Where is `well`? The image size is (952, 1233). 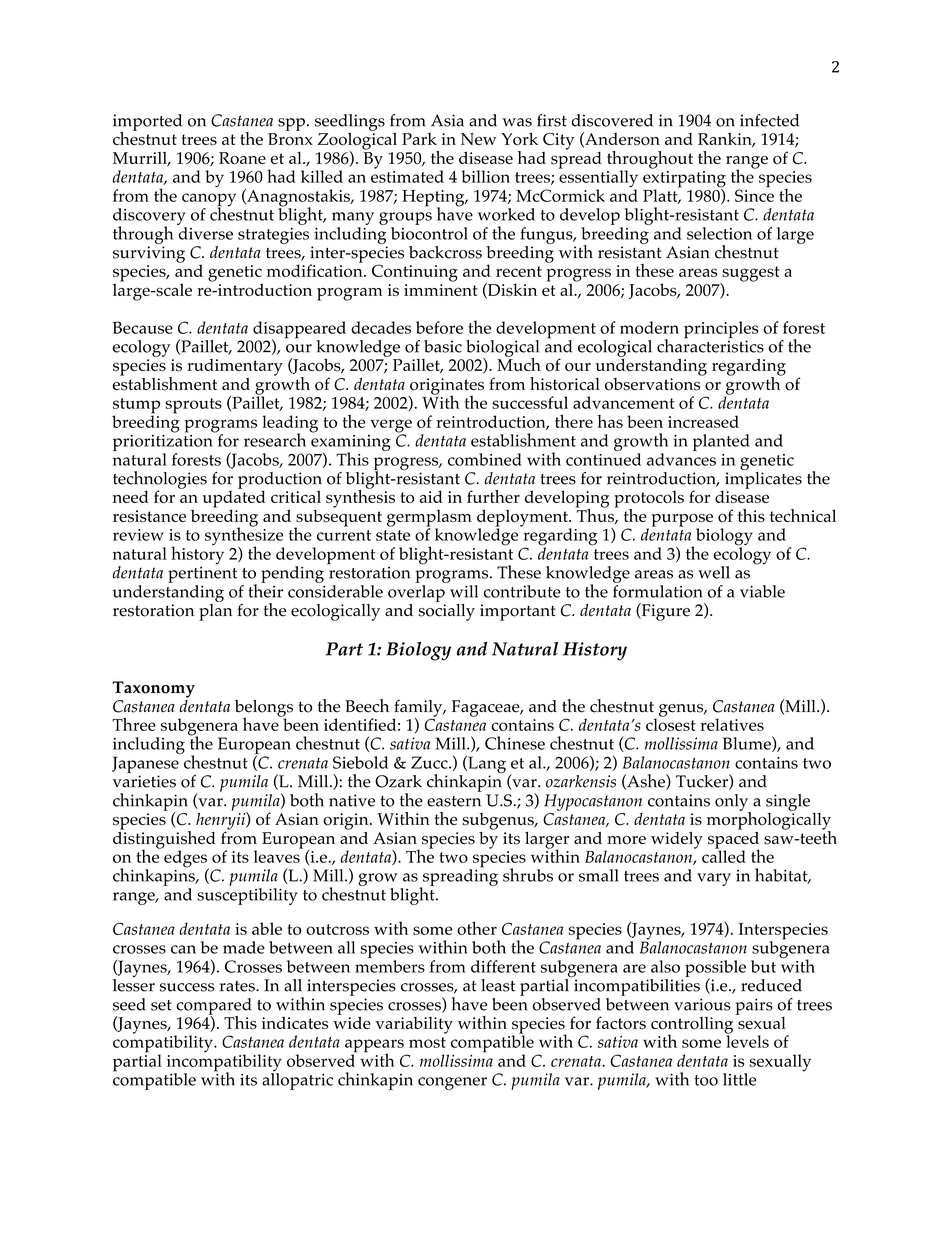 well is located at coordinates (714, 572).
